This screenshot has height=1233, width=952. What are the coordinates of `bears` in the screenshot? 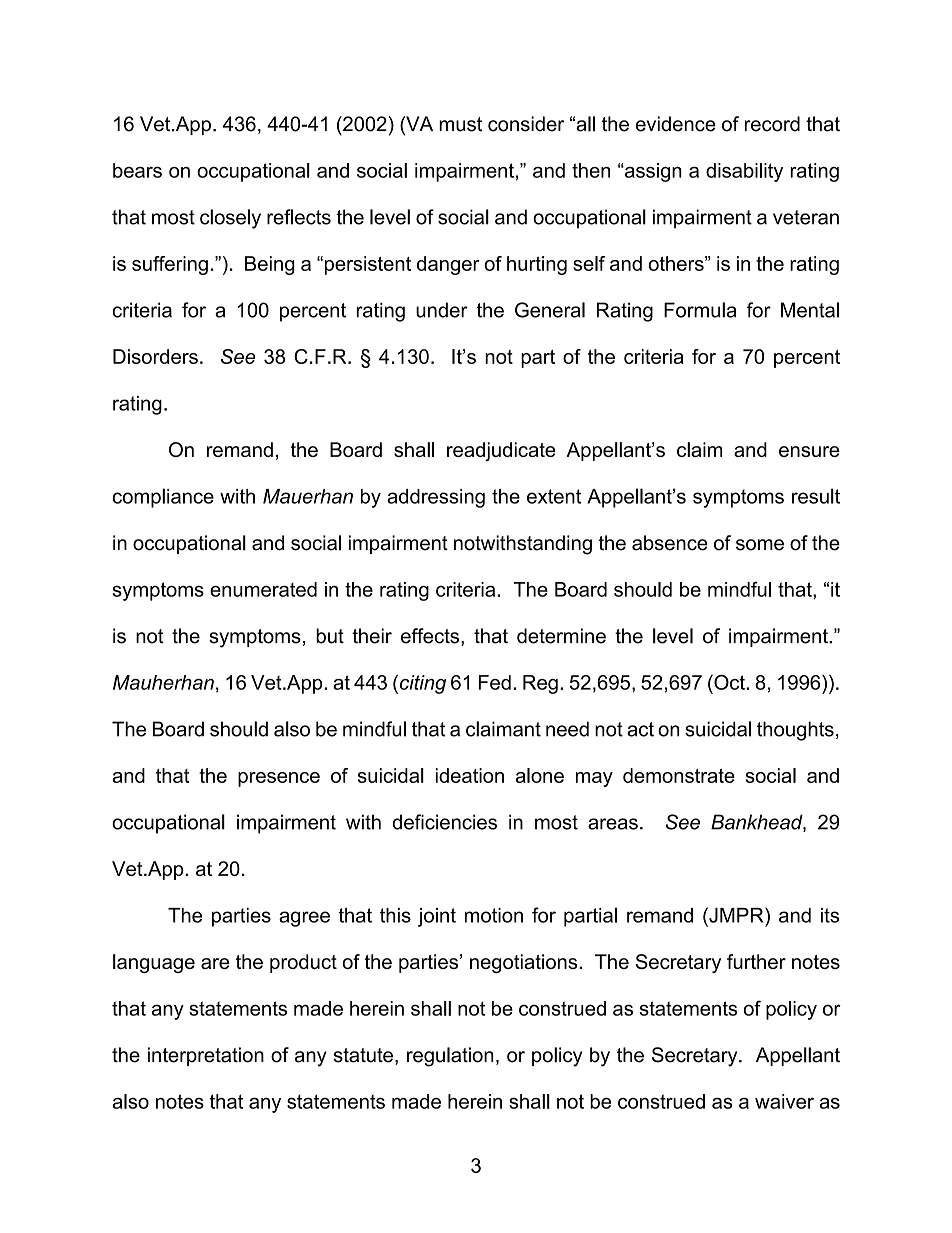 It's located at (137, 170).
